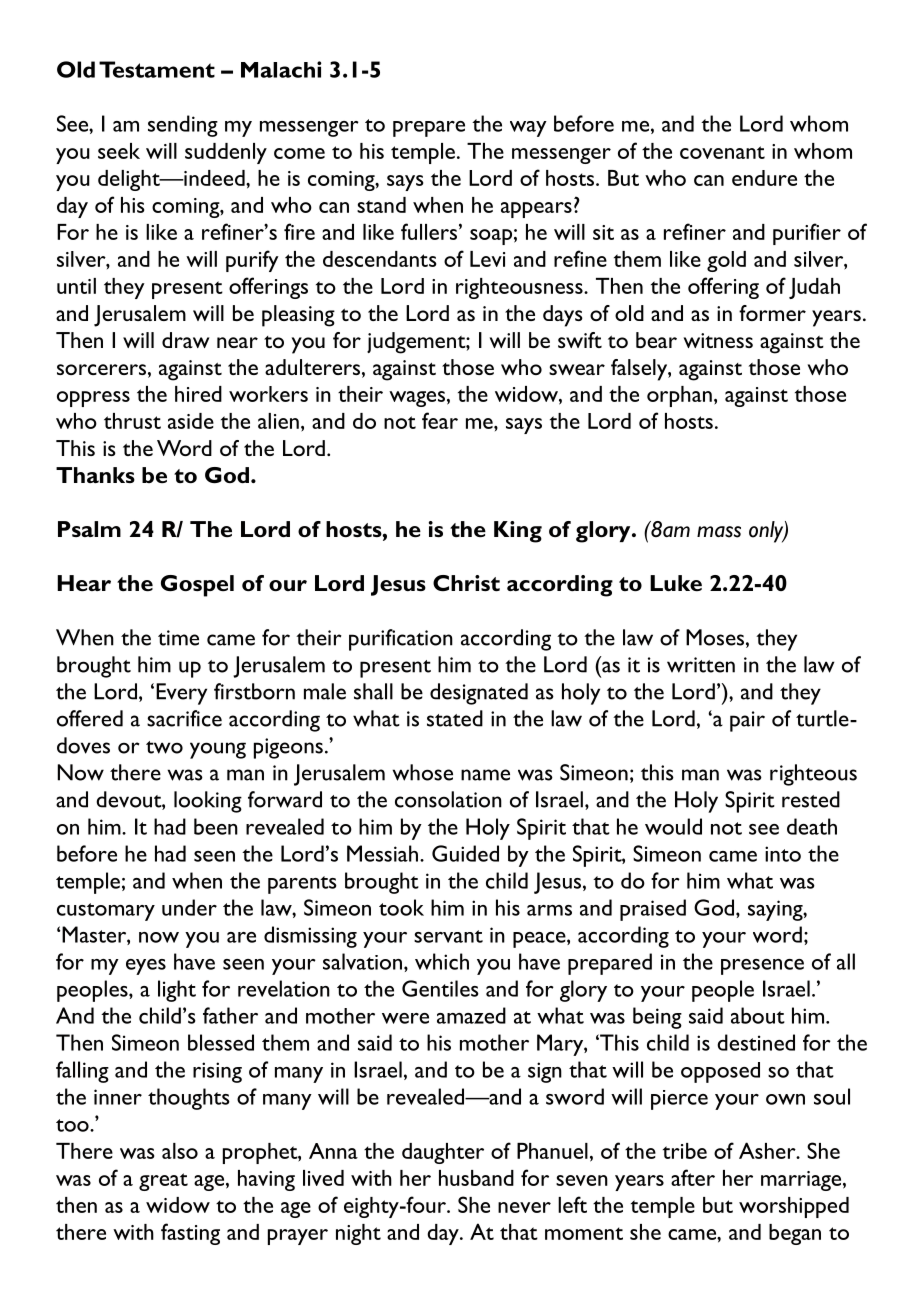  Describe the element at coordinates (528, 129) in the screenshot. I see `way` at that location.
